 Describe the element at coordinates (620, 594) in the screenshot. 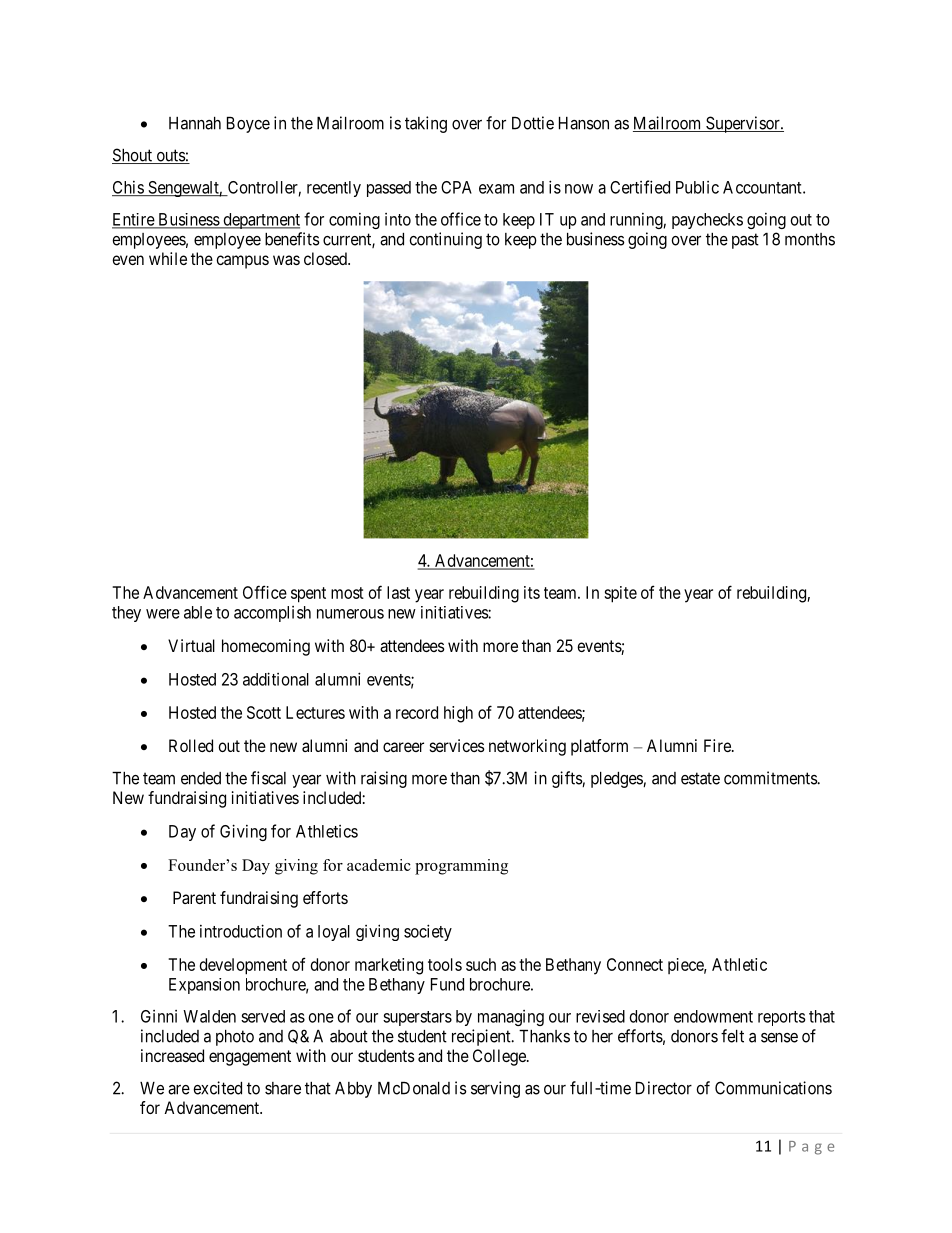

I see `spite` at that location.
